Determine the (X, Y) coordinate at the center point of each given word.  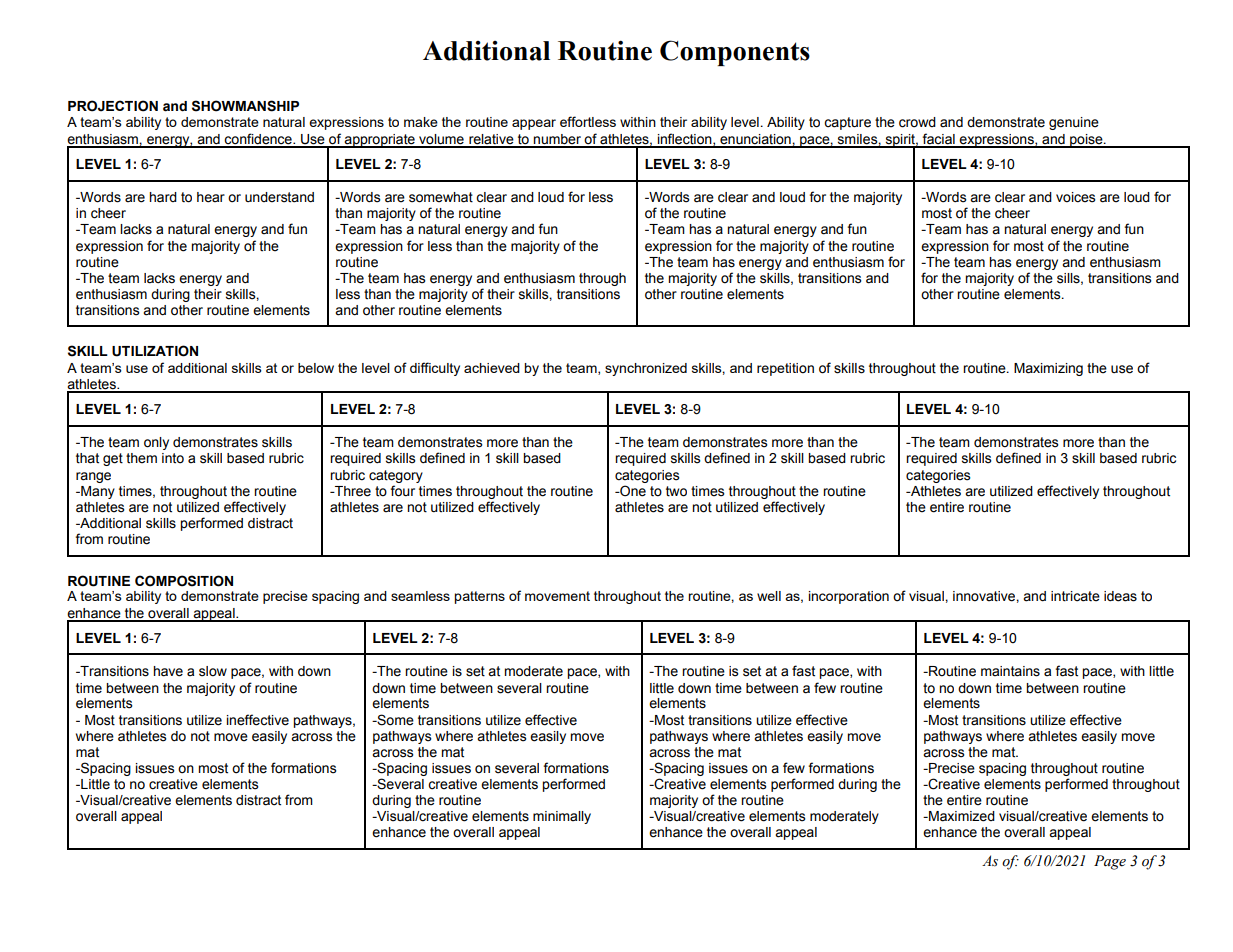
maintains (1010, 671)
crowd (917, 122)
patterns (479, 597)
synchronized (646, 369)
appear (534, 124)
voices (1076, 197)
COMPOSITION (184, 581)
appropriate (380, 141)
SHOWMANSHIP (245, 106)
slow (213, 671)
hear (211, 197)
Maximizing (1048, 369)
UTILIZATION (155, 351)
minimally (562, 817)
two (676, 491)
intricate (1075, 596)
